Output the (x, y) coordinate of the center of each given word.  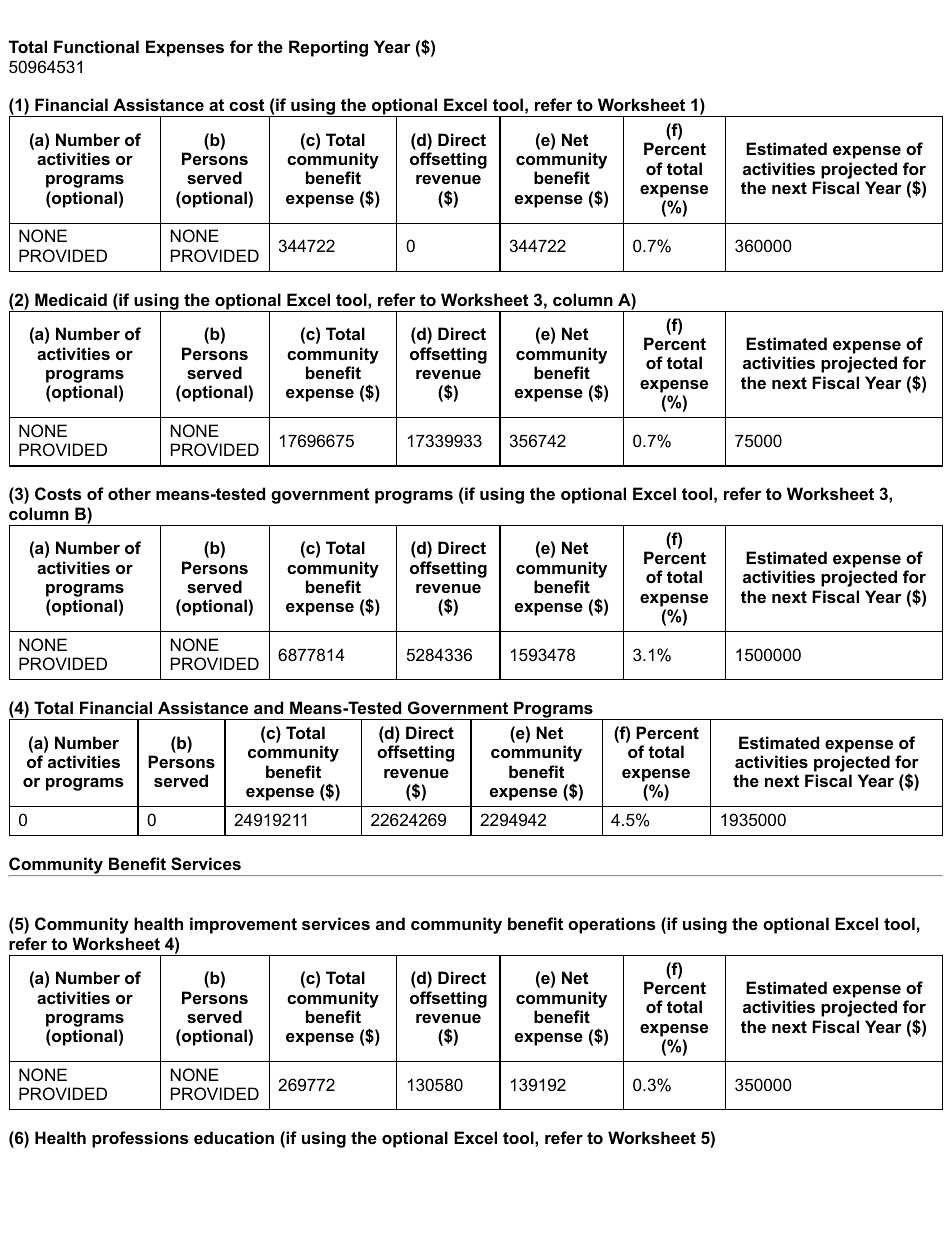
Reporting (328, 48)
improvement (243, 925)
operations (611, 925)
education (234, 1137)
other (129, 493)
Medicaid (71, 299)
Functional (96, 46)
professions (140, 1139)
